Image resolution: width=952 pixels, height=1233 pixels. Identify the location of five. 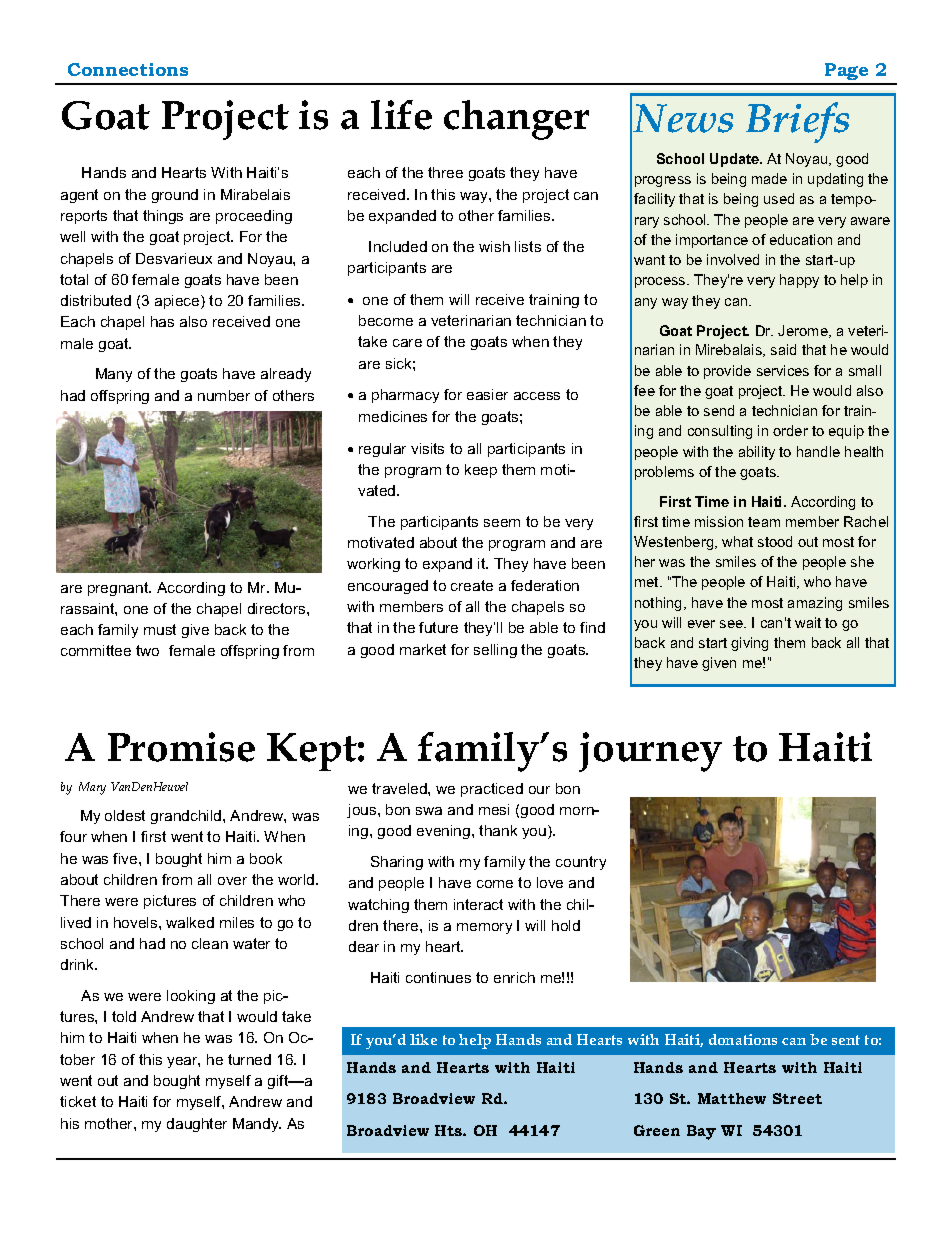
(126, 858).
